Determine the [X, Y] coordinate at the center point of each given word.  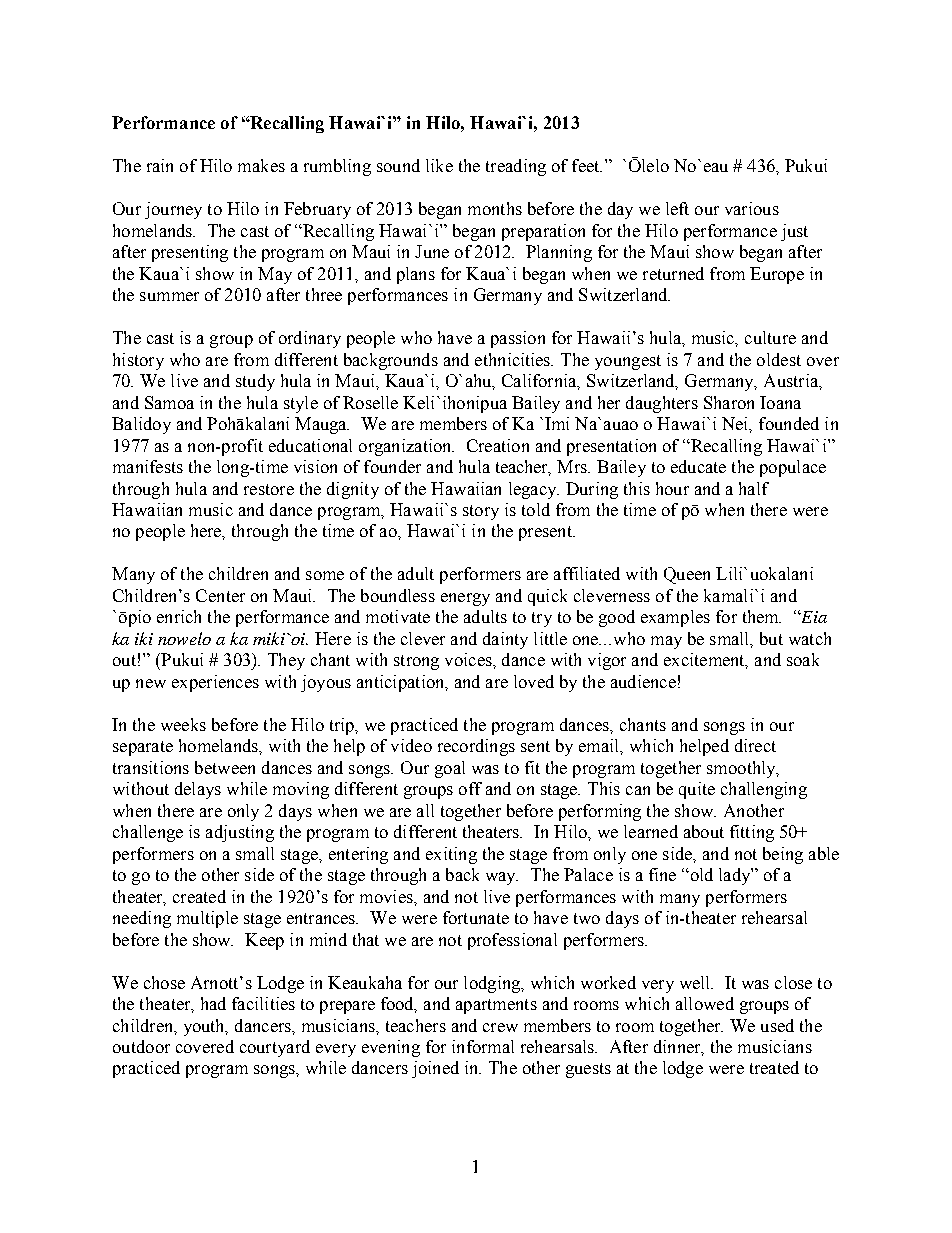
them [762, 616]
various [752, 208]
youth [205, 1027]
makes [261, 165]
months [495, 208]
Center [220, 595]
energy [465, 599]
